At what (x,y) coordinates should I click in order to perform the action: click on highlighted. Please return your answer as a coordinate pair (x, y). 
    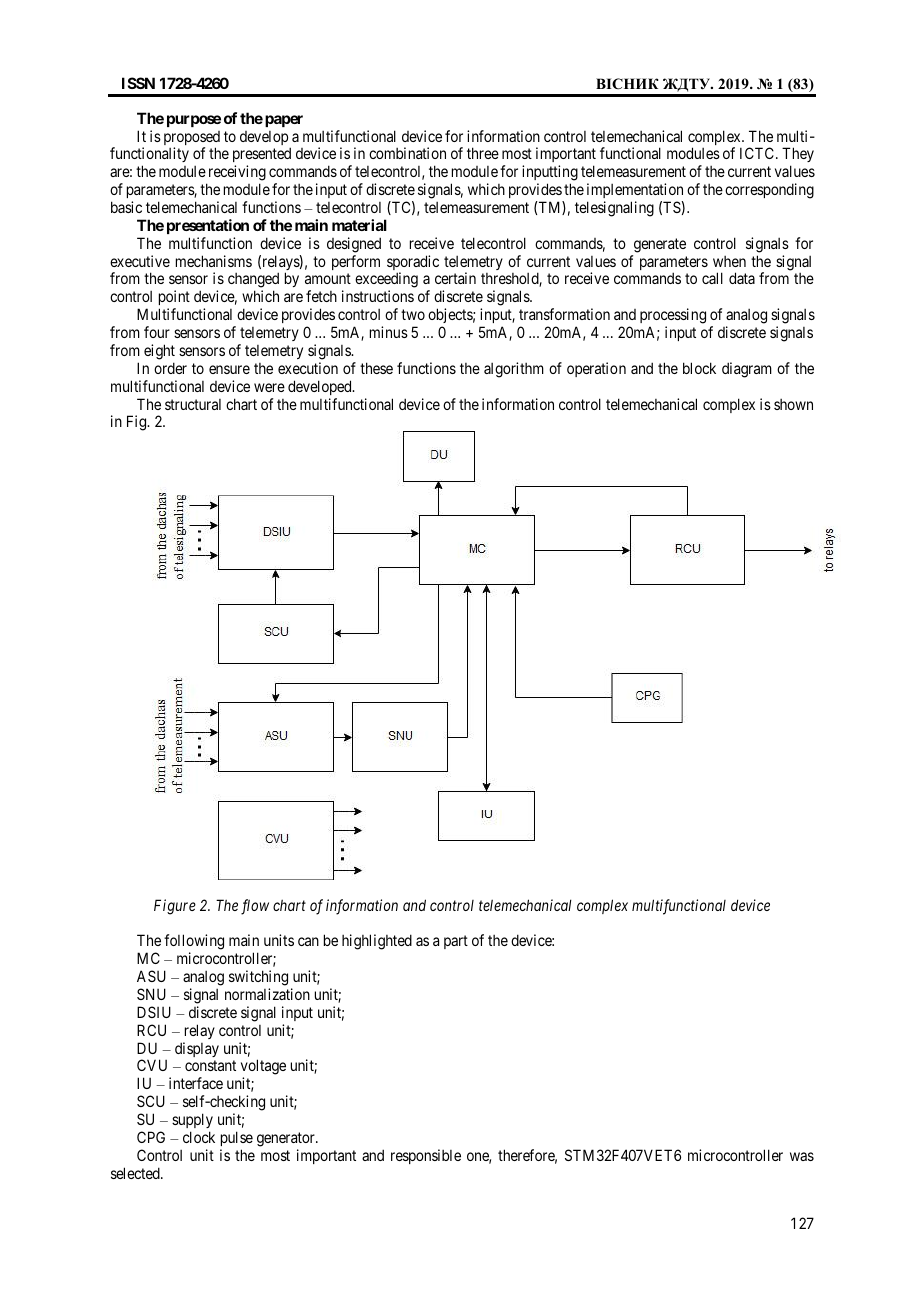
    Looking at the image, I should click on (377, 942).
